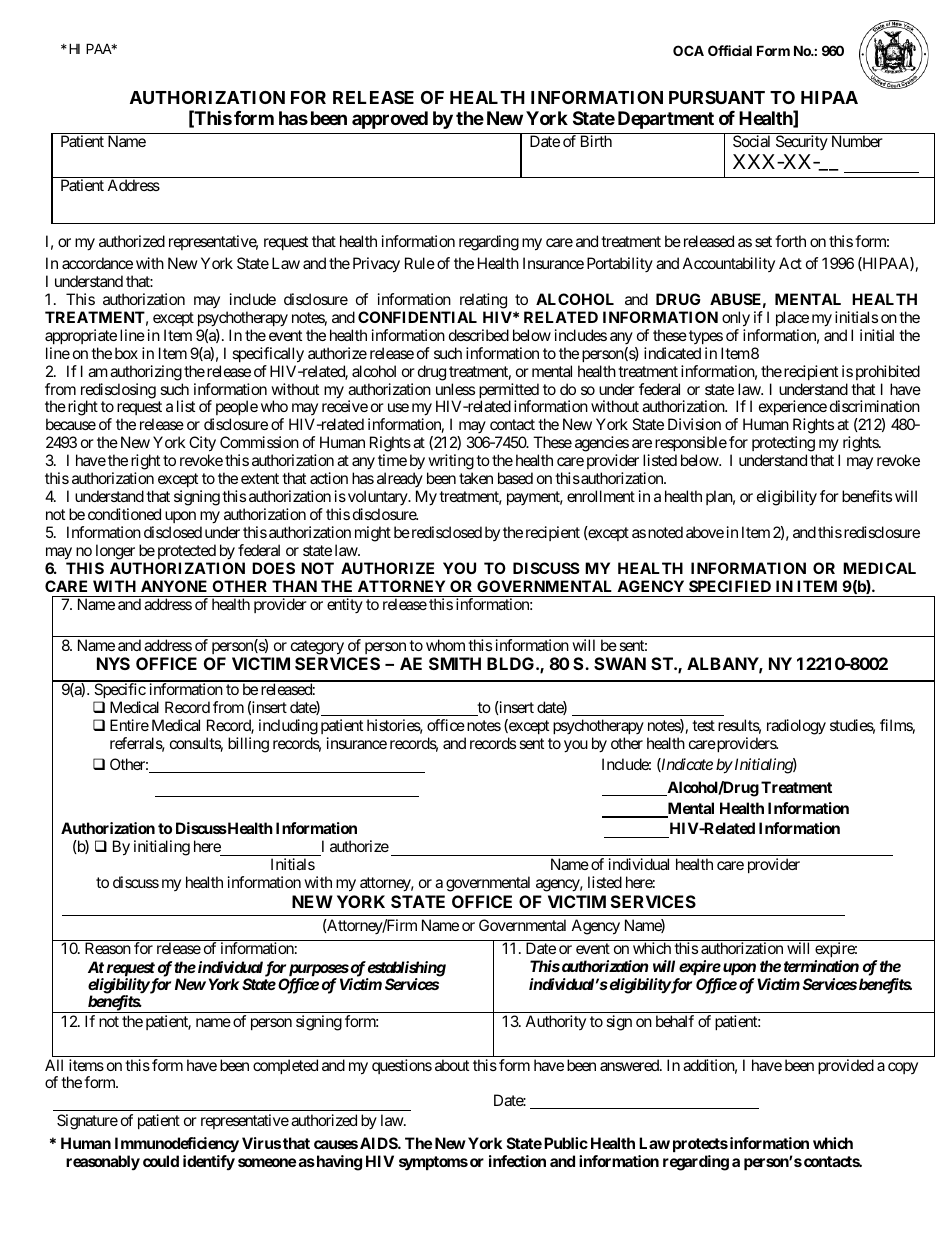  What do you see at coordinates (177, 1145) in the screenshot?
I see `Immunodeficiency` at bounding box center [177, 1145].
